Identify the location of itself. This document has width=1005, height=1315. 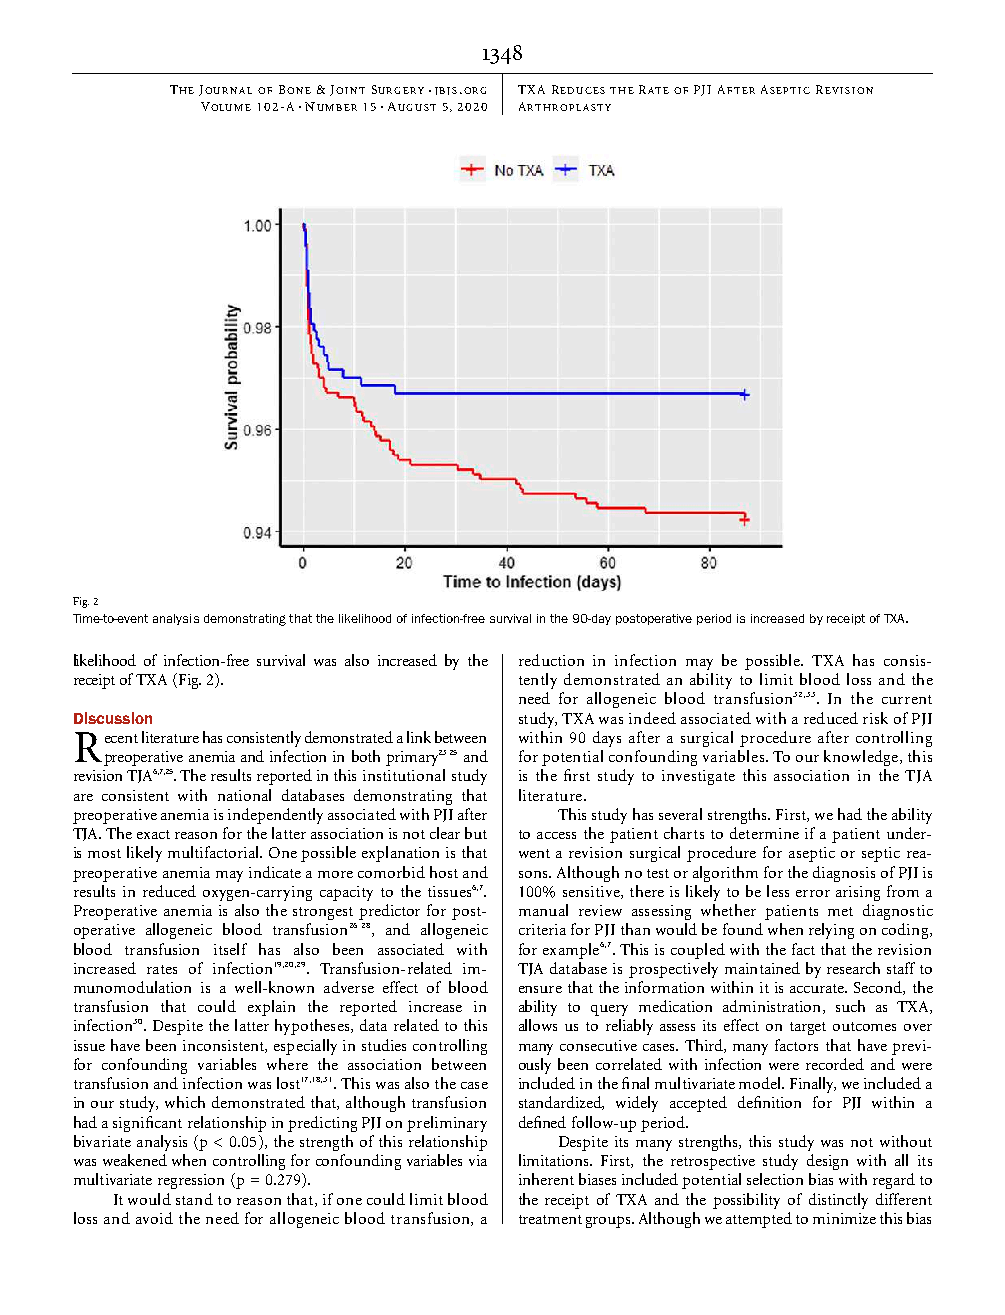
(230, 949).
